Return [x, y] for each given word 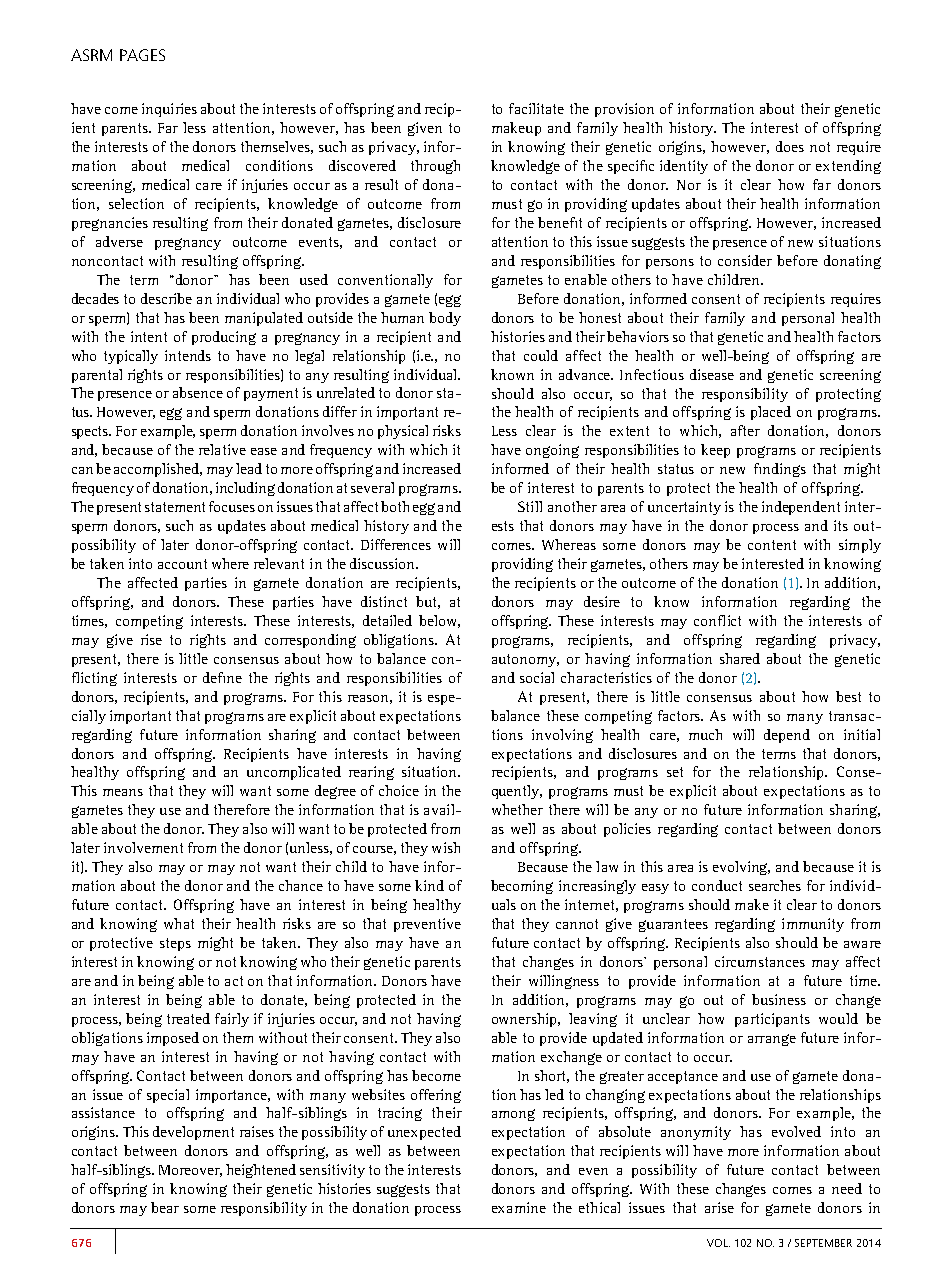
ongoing [552, 451]
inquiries [169, 110]
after [745, 430]
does [790, 146]
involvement [143, 847]
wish [446, 847]
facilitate [536, 108]
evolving [741, 868]
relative [222, 449]
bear [165, 1207]
